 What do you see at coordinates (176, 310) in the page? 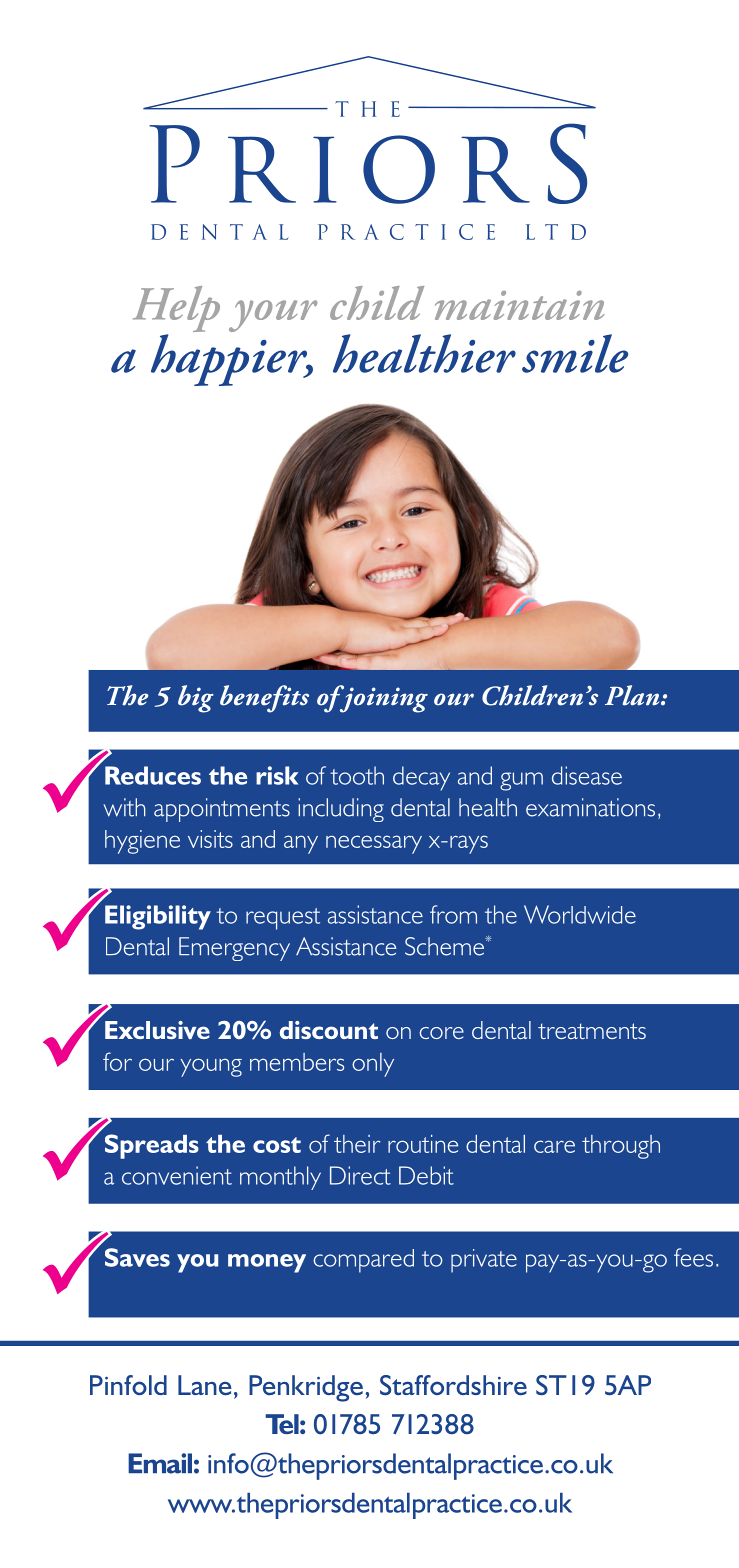
I see `Help` at bounding box center [176, 310].
